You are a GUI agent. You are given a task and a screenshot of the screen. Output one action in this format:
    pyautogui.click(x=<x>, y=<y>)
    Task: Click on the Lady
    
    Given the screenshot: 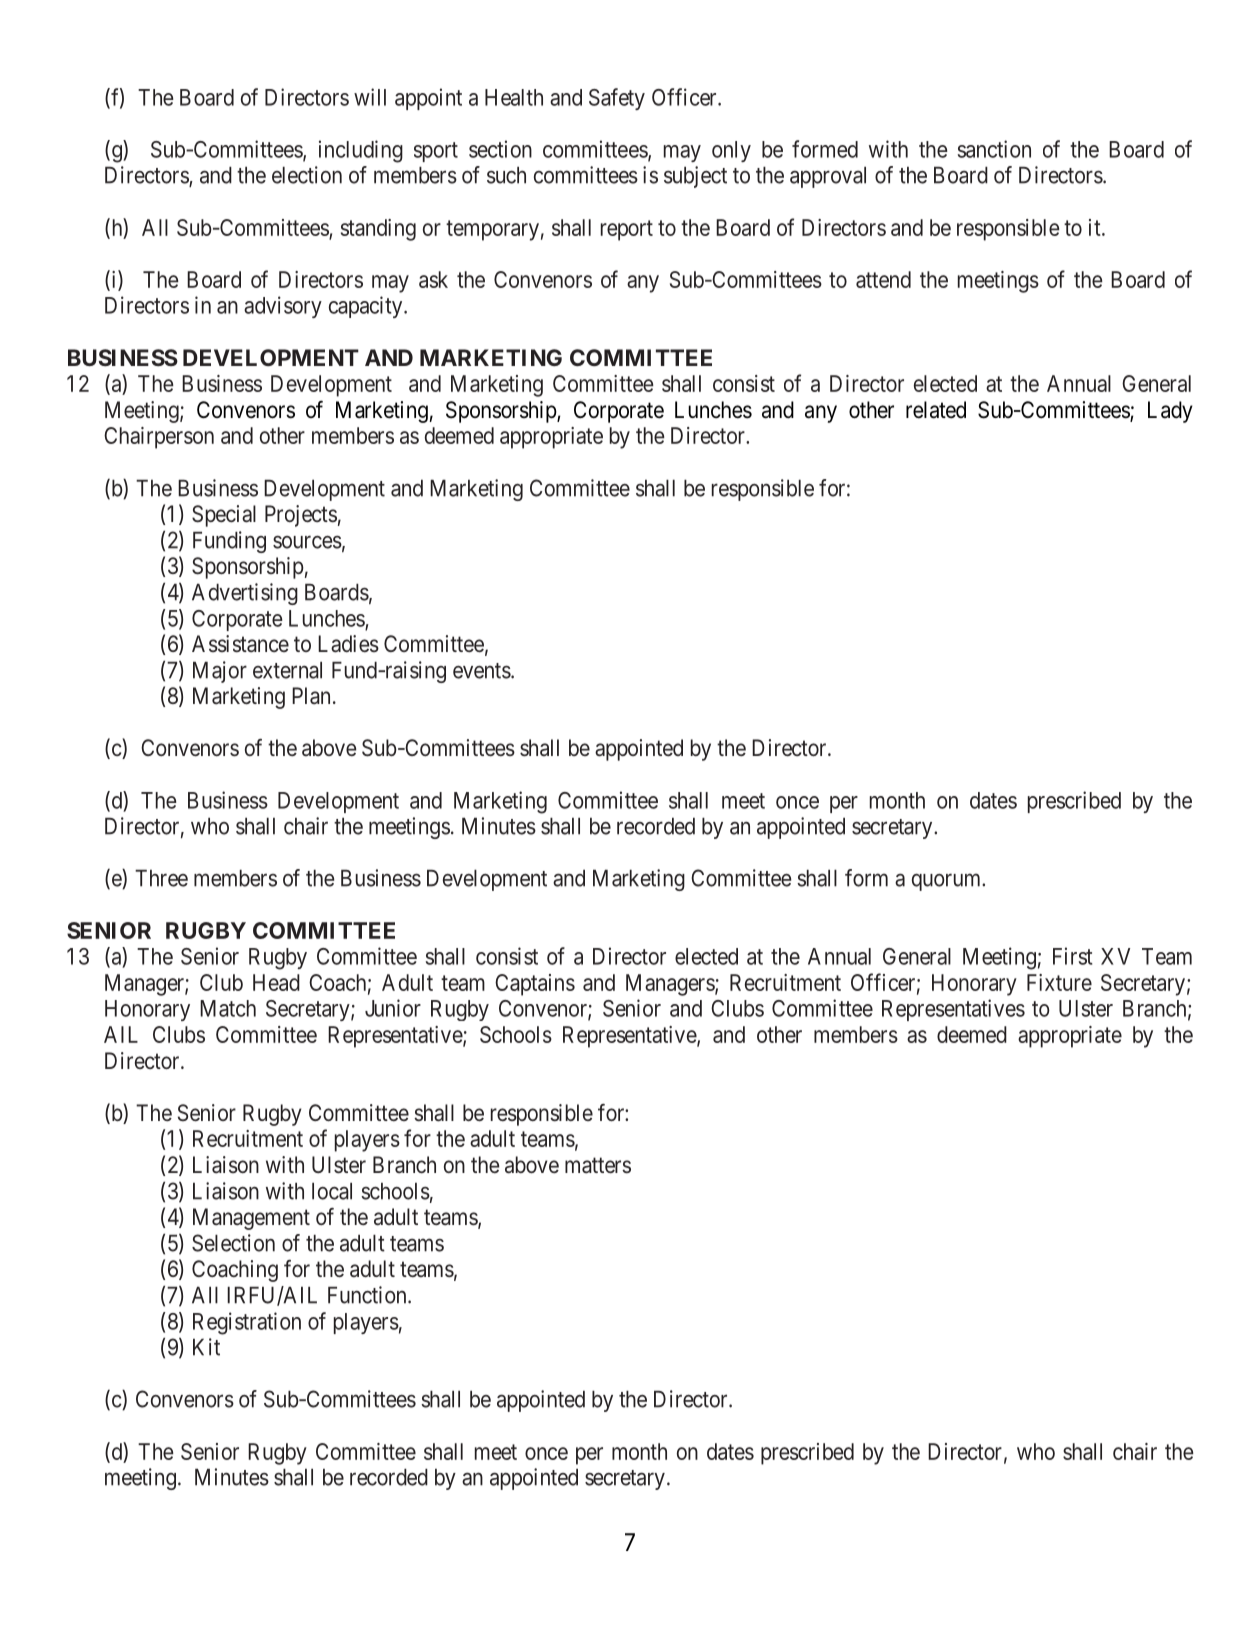 What is the action you would take?
    pyautogui.click(x=1170, y=412)
